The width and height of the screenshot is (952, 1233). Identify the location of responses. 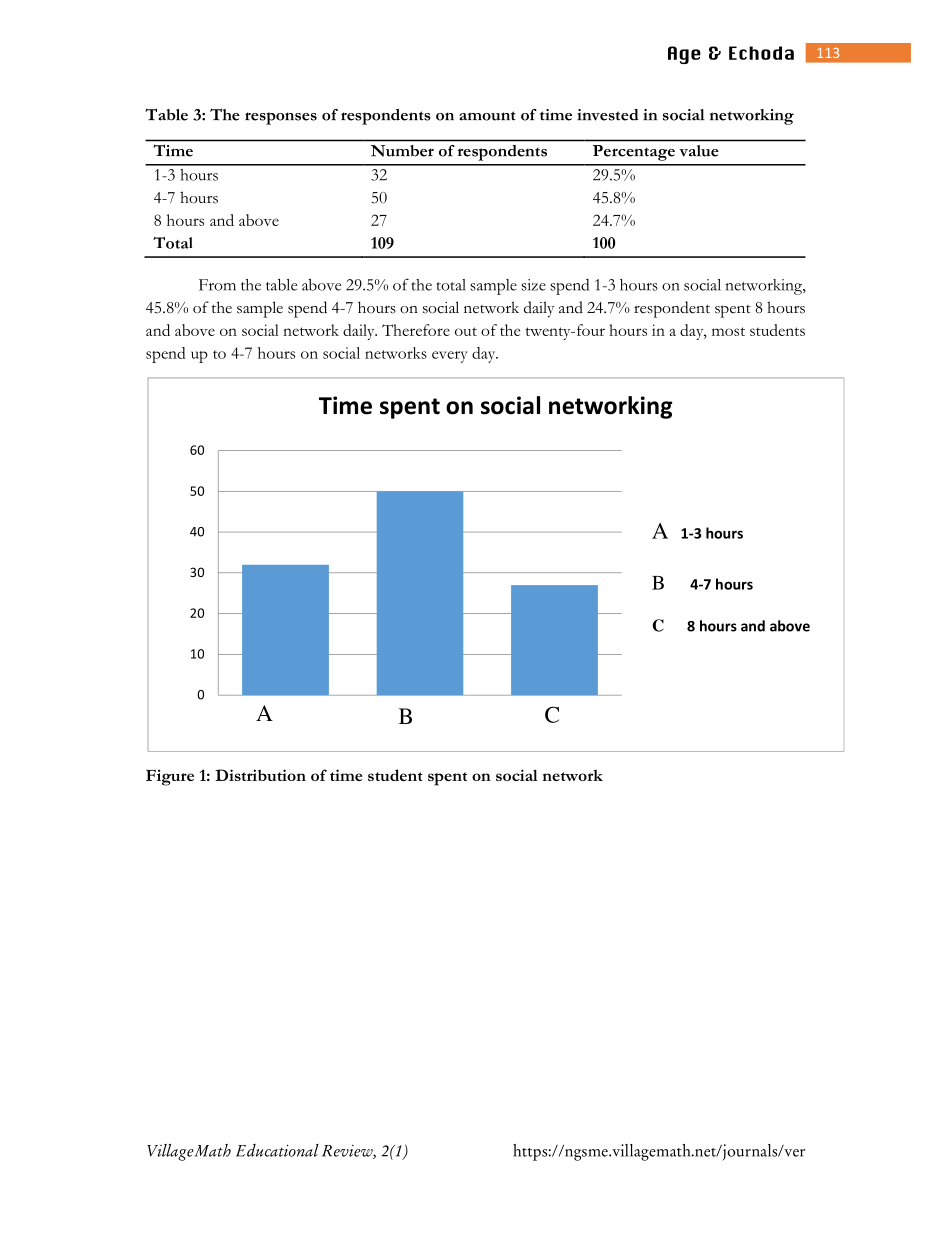
(281, 118).
